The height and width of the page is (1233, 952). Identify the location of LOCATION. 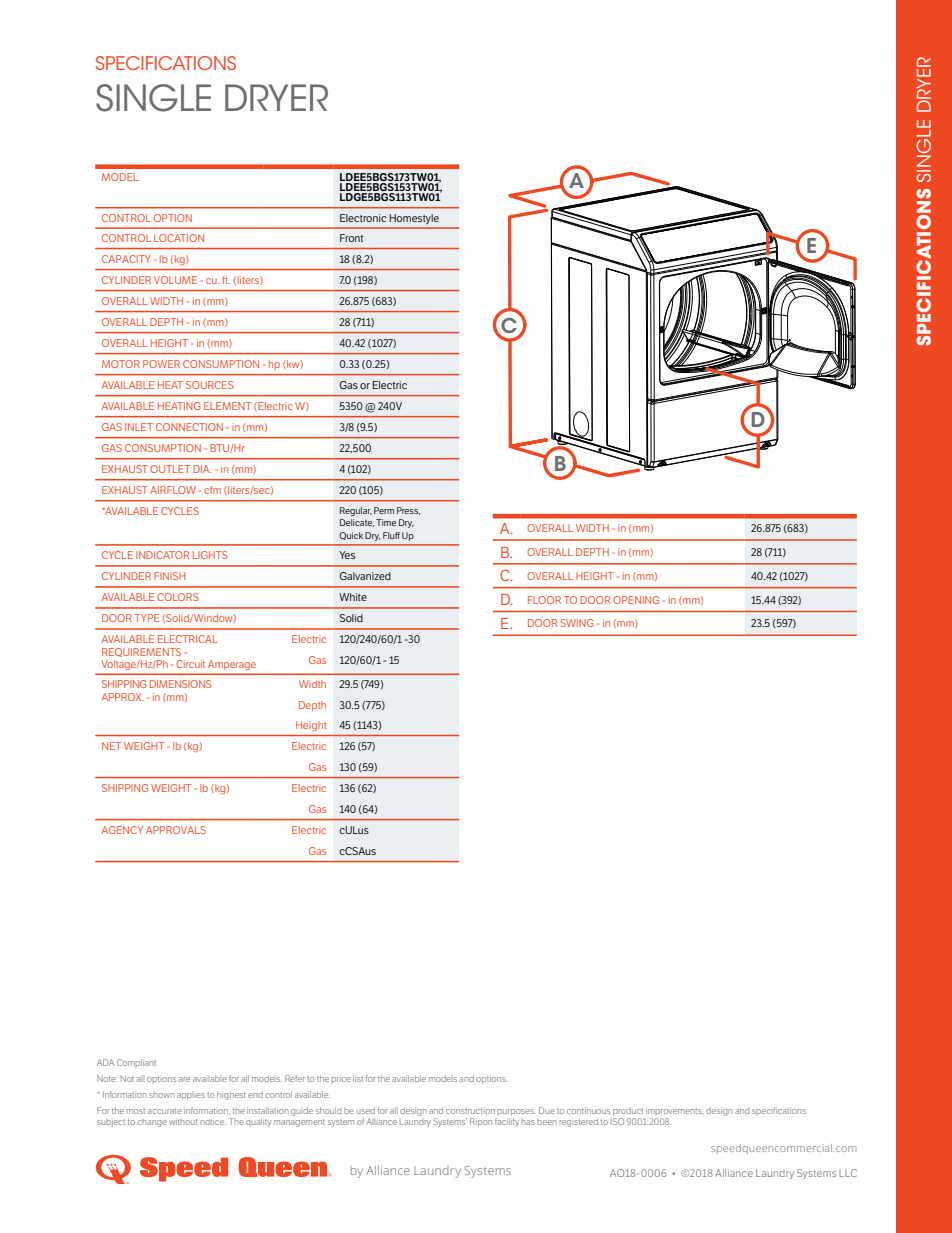
(179, 238).
